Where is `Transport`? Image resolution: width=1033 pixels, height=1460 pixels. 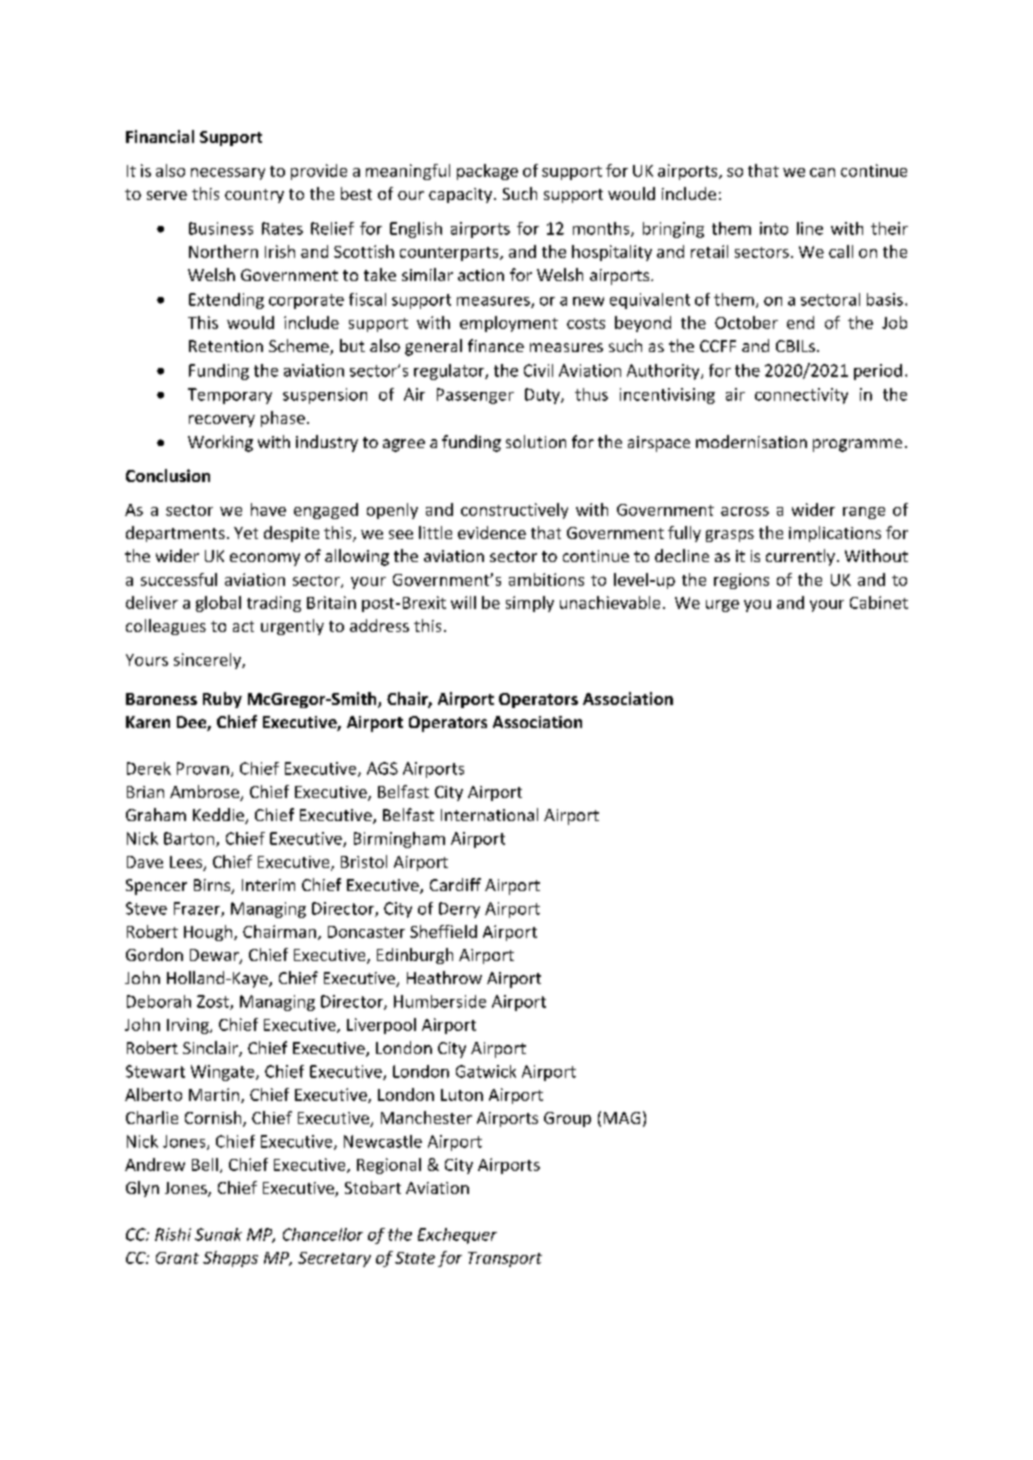
Transport is located at coordinates (505, 1259).
